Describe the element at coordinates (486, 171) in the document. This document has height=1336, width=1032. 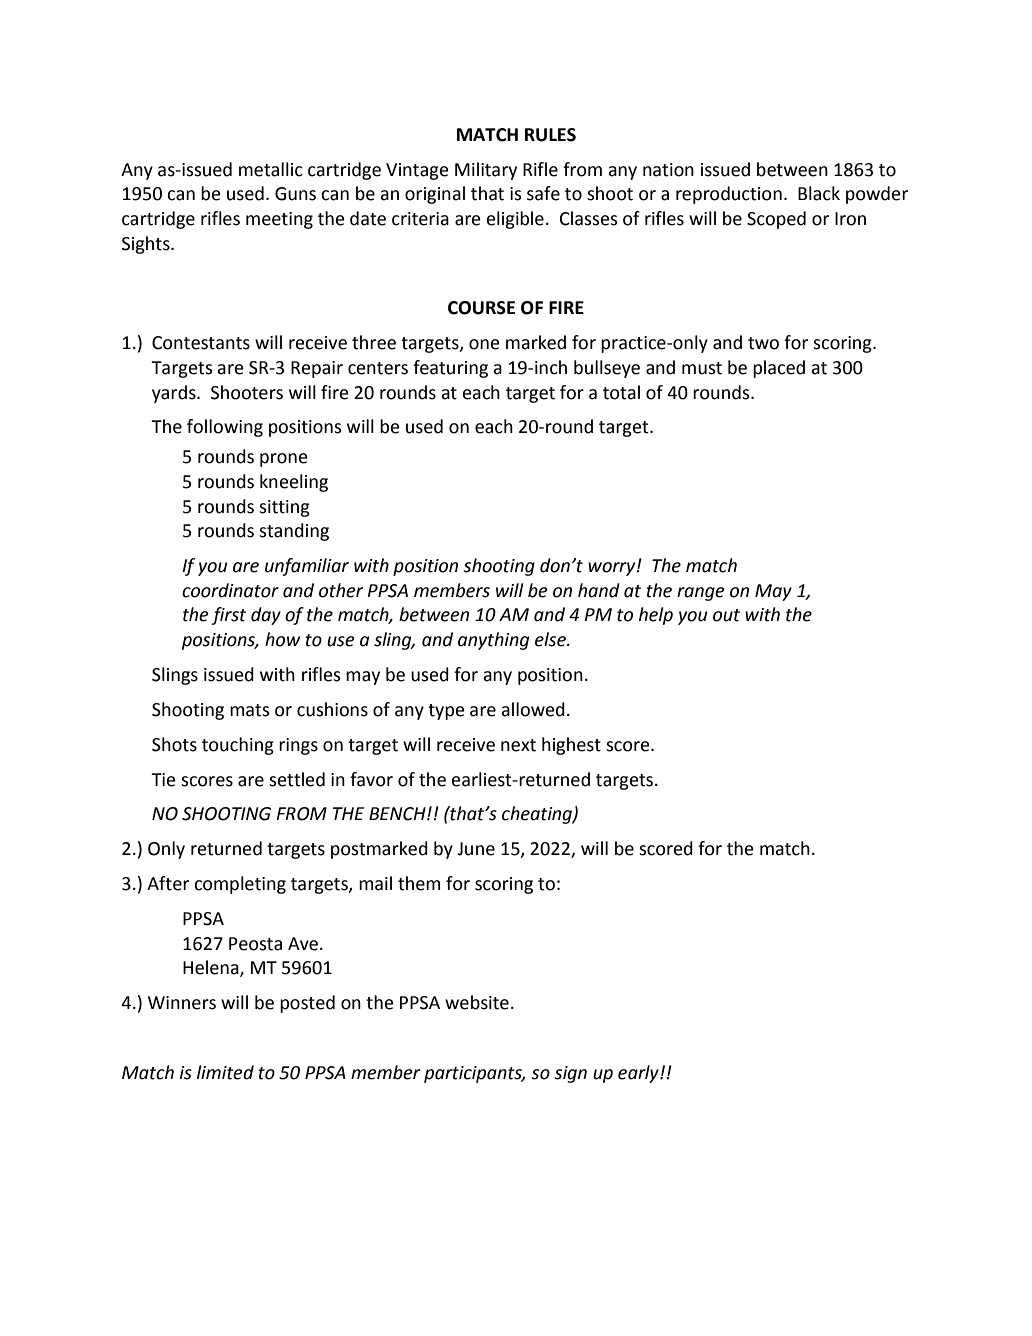
I see `Military` at that location.
